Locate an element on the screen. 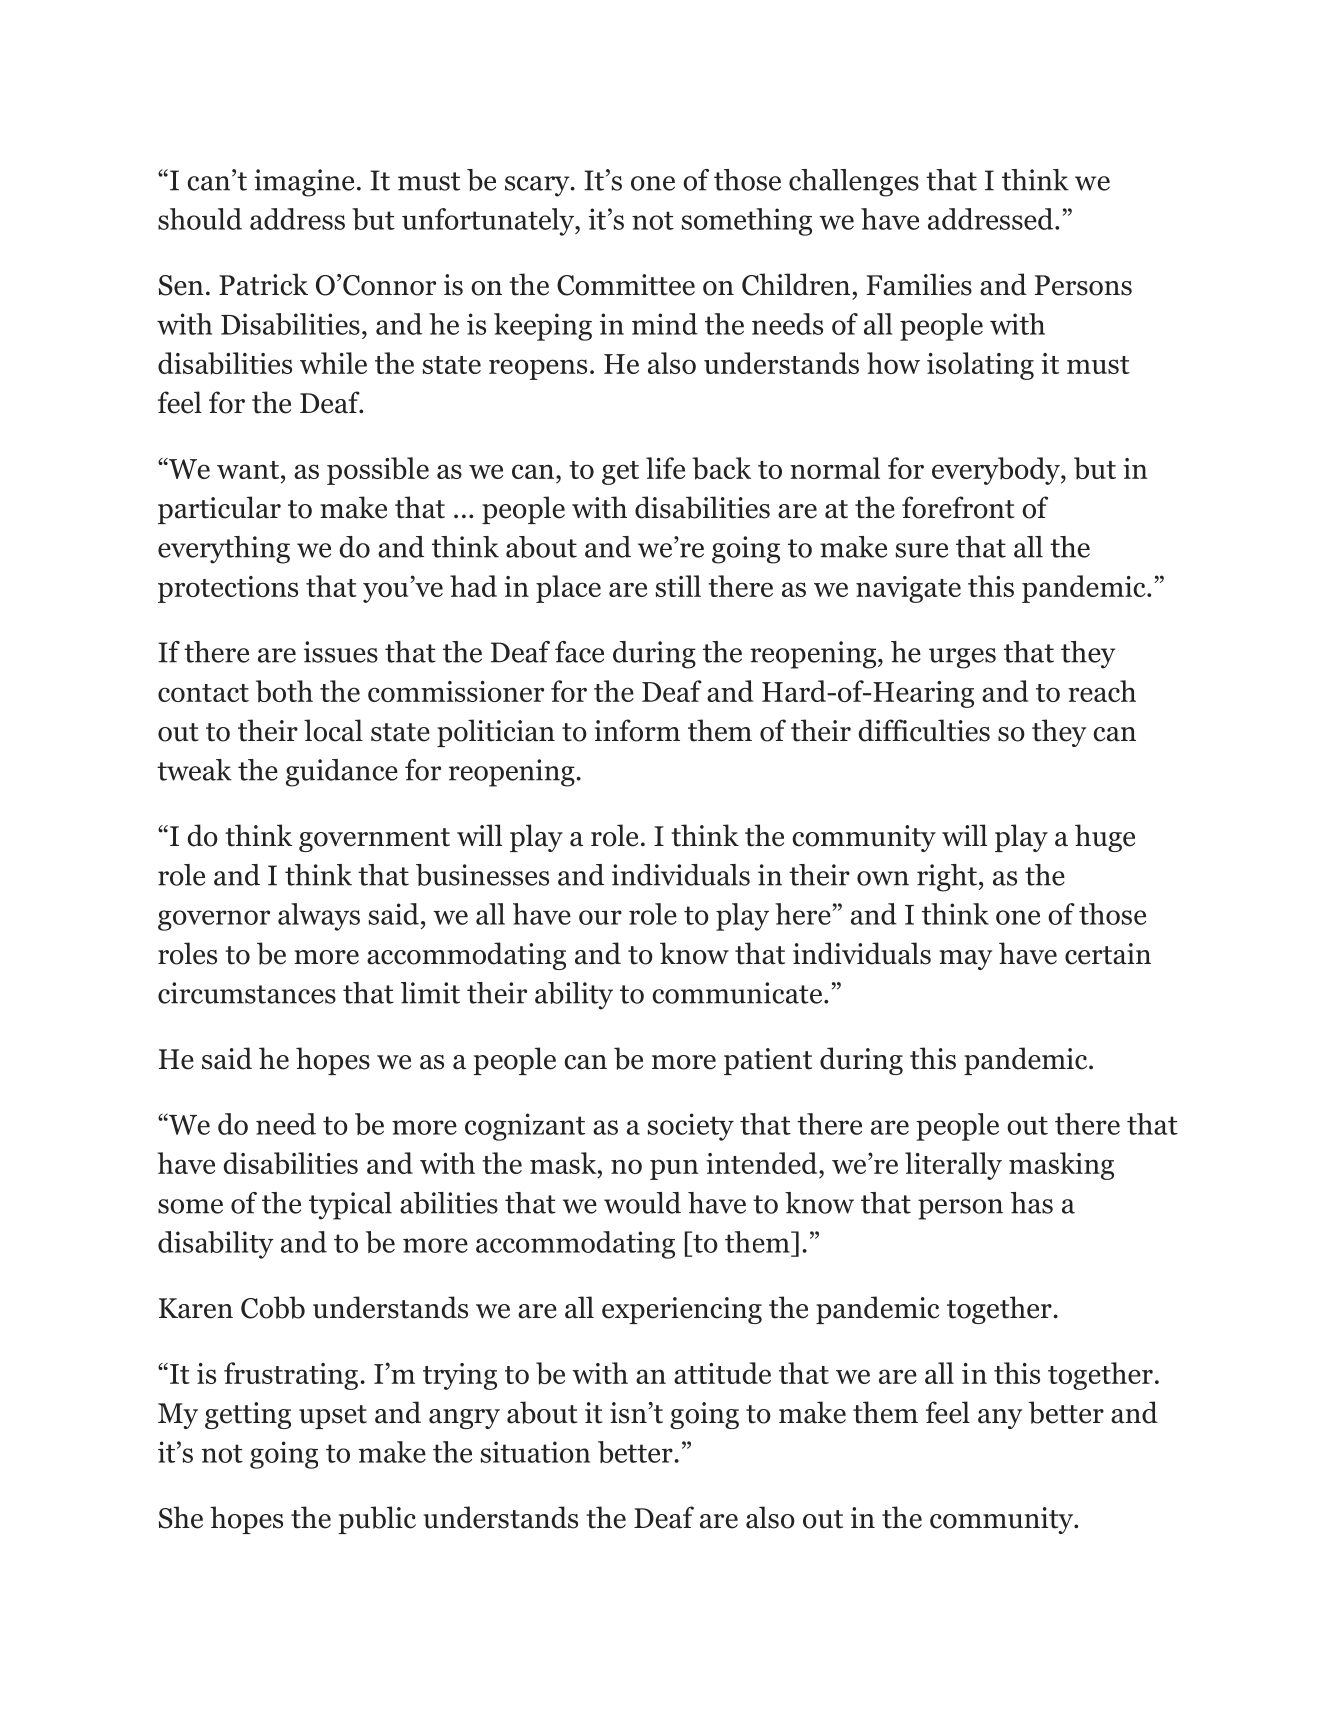 This screenshot has height=1731, width=1338. has is located at coordinates (1032, 1203).
